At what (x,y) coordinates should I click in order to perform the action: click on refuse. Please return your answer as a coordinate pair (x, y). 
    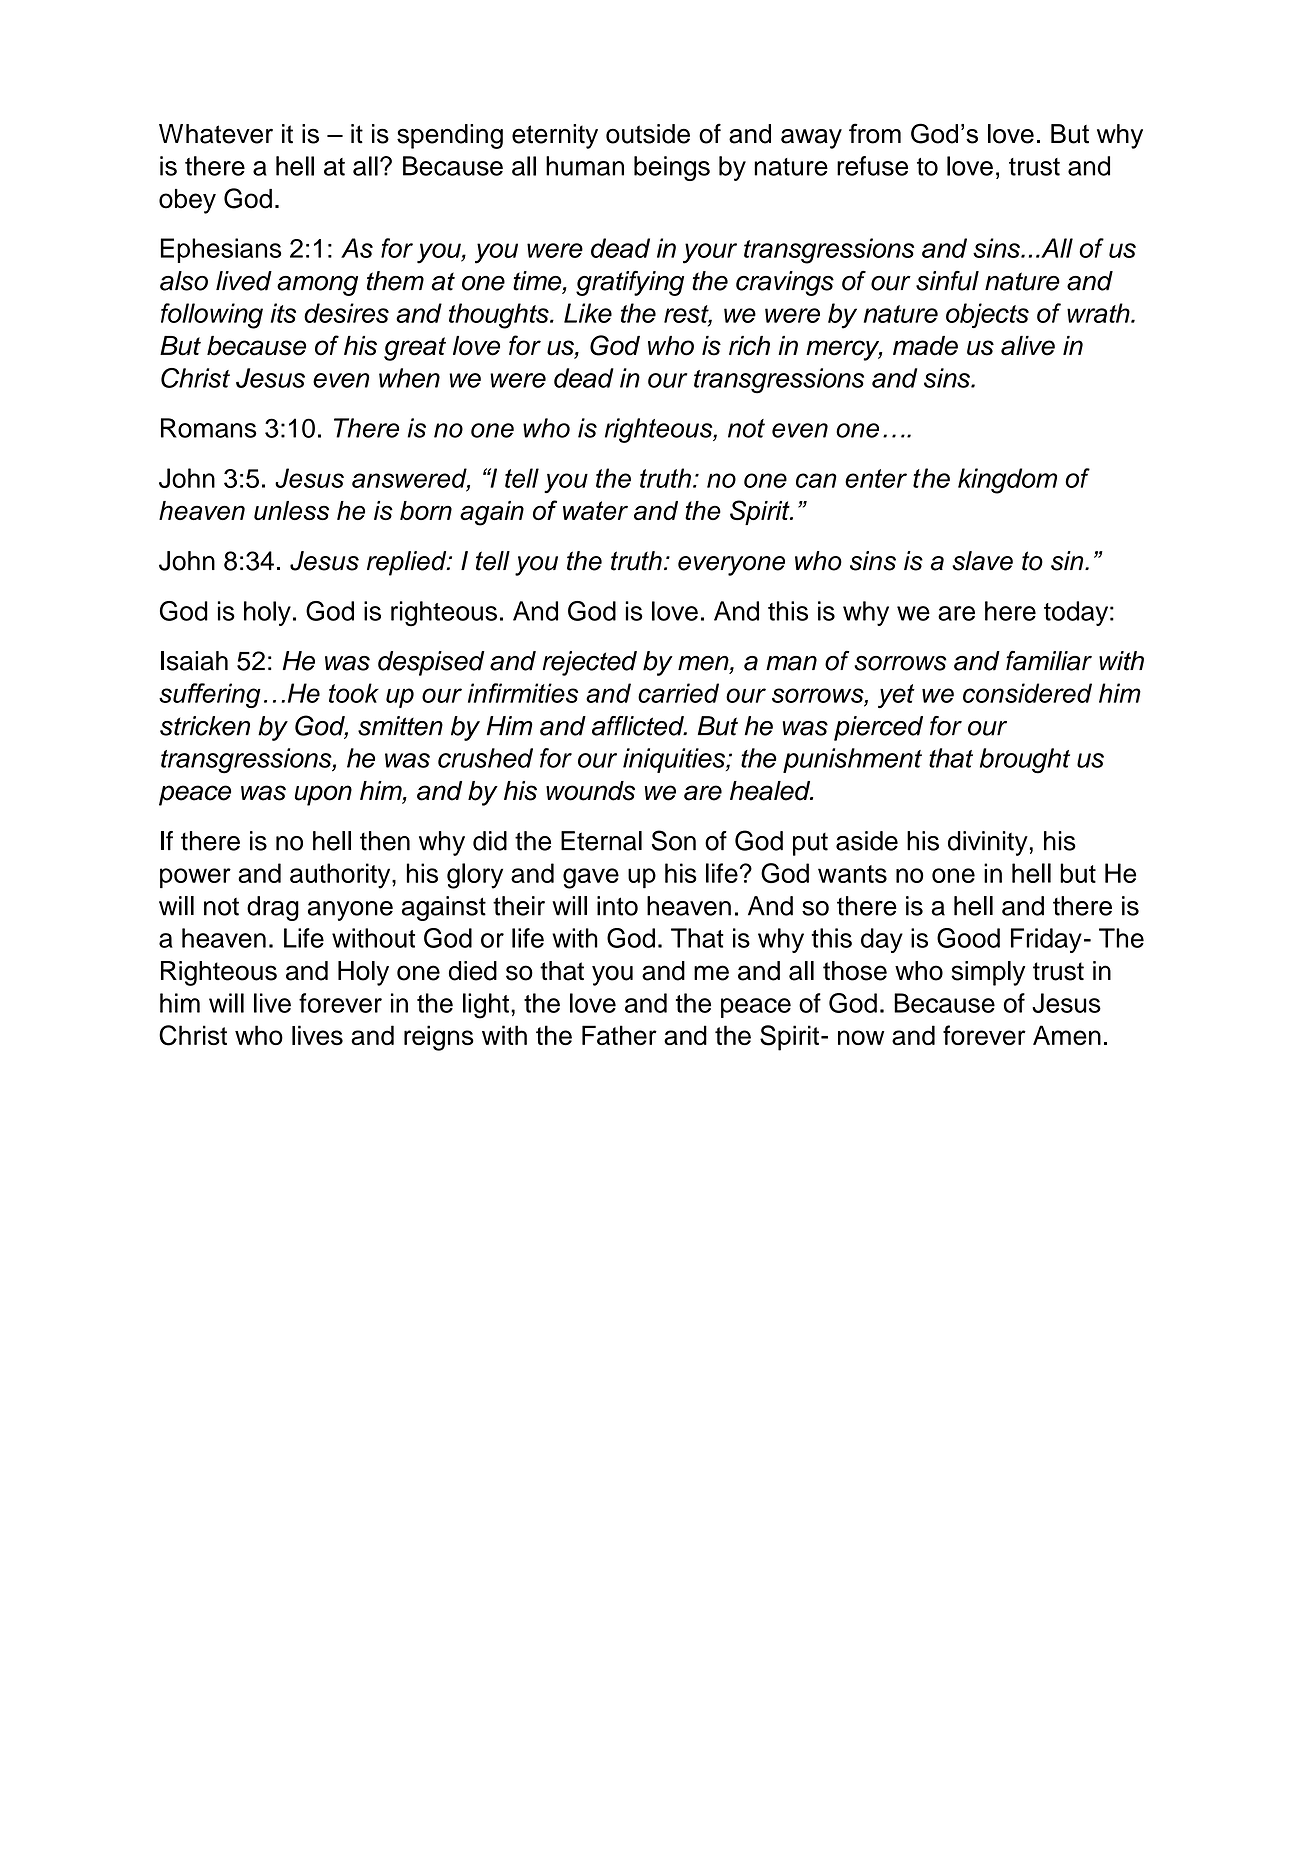
    Looking at the image, I should click on (872, 166).
